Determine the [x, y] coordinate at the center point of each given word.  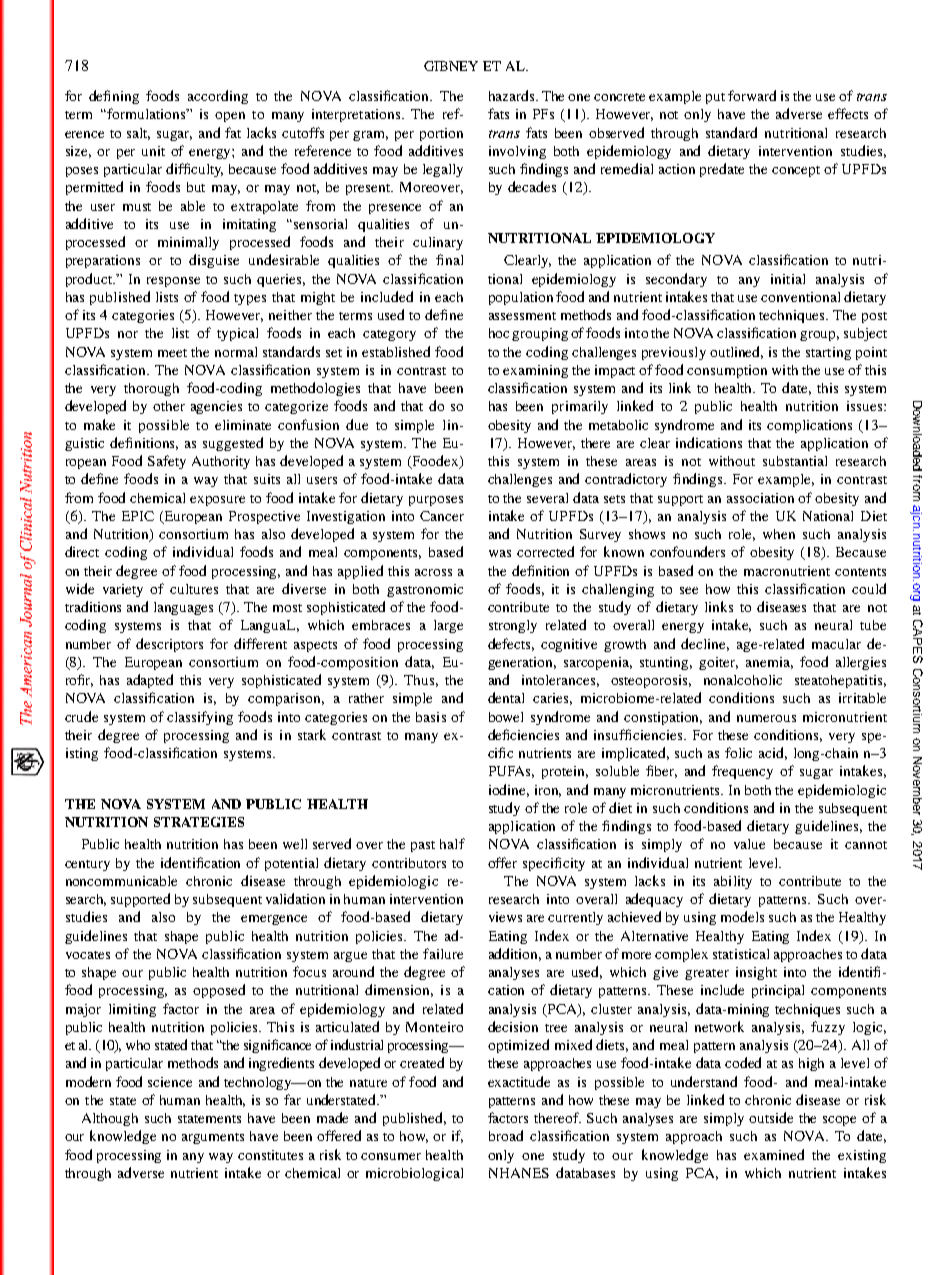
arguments [213, 1138]
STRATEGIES [199, 822]
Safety [167, 462]
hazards [513, 95]
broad [506, 1135]
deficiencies [523, 734]
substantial [795, 461]
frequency [742, 772]
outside [771, 1117]
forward [752, 95]
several [547, 498]
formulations [146, 113]
